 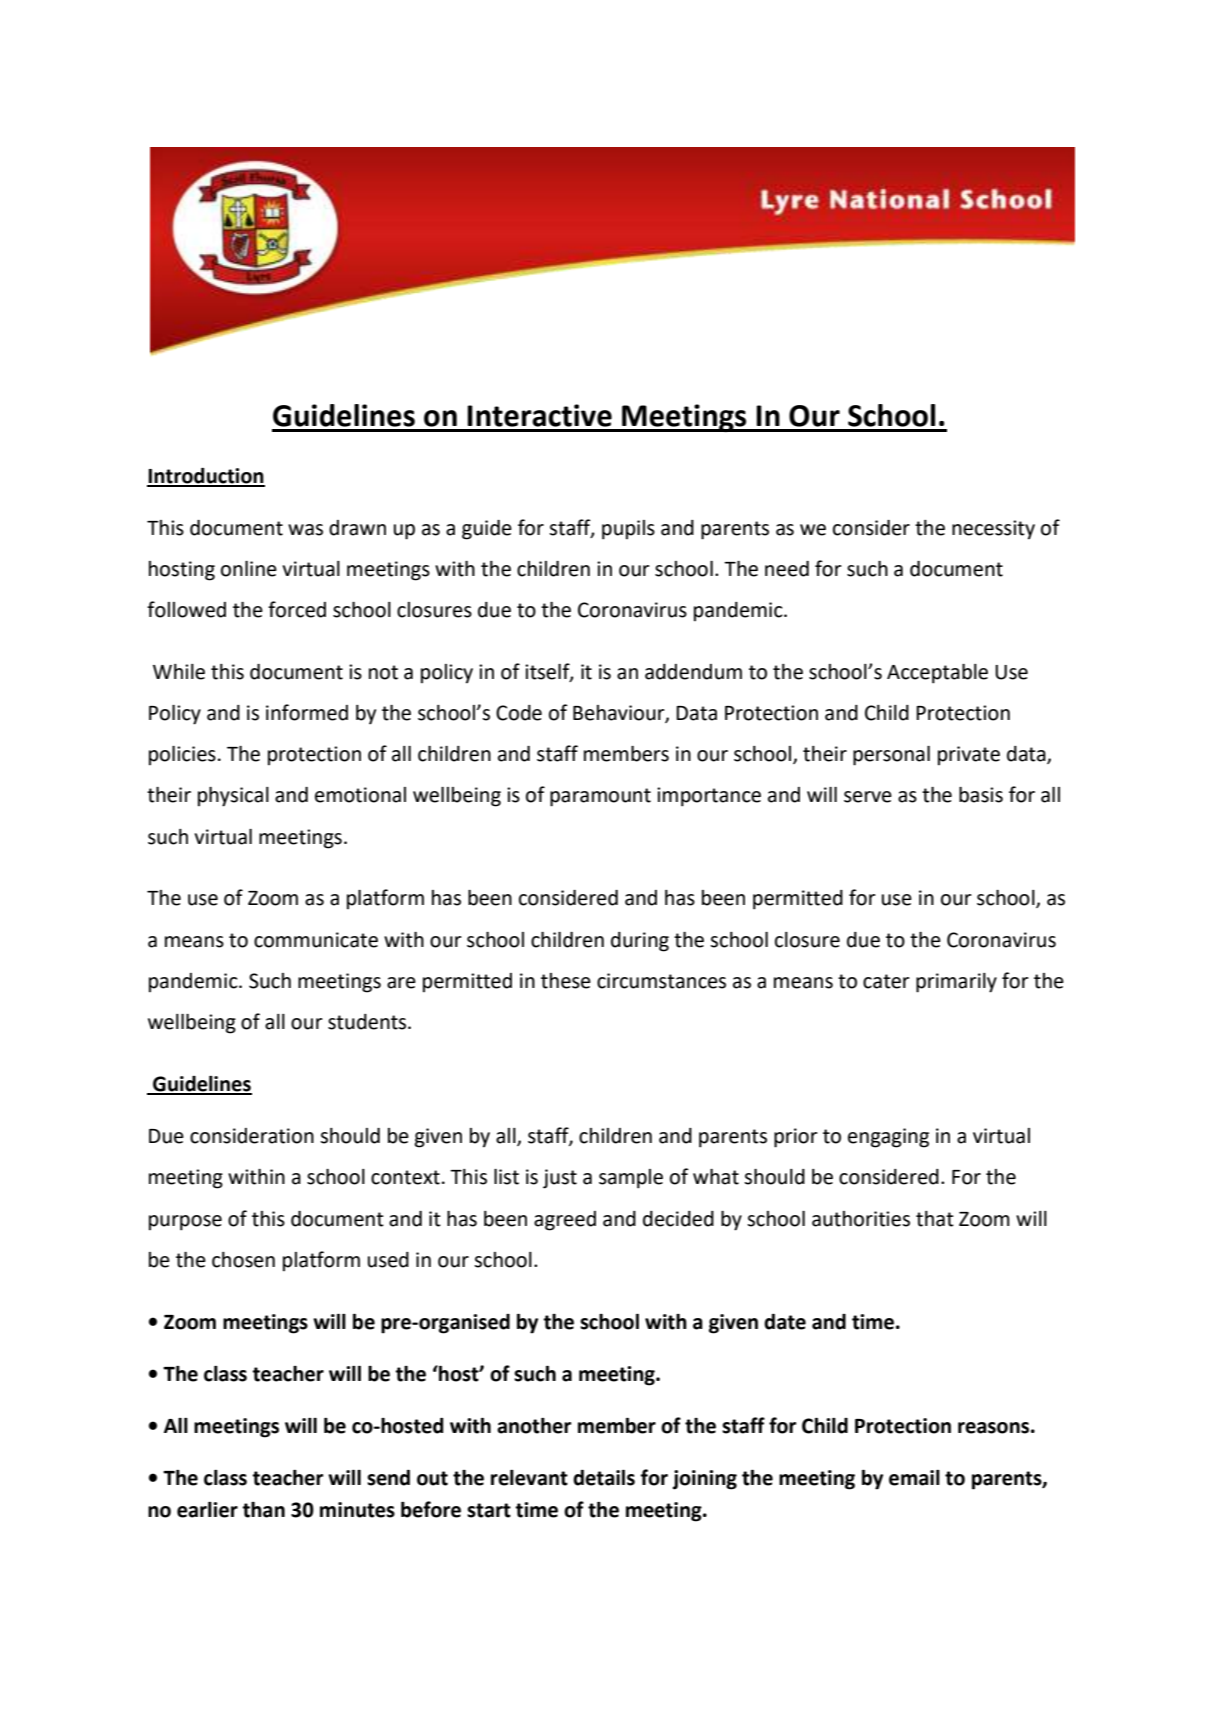 What do you see at coordinates (249, 569) in the document?
I see `online` at bounding box center [249, 569].
